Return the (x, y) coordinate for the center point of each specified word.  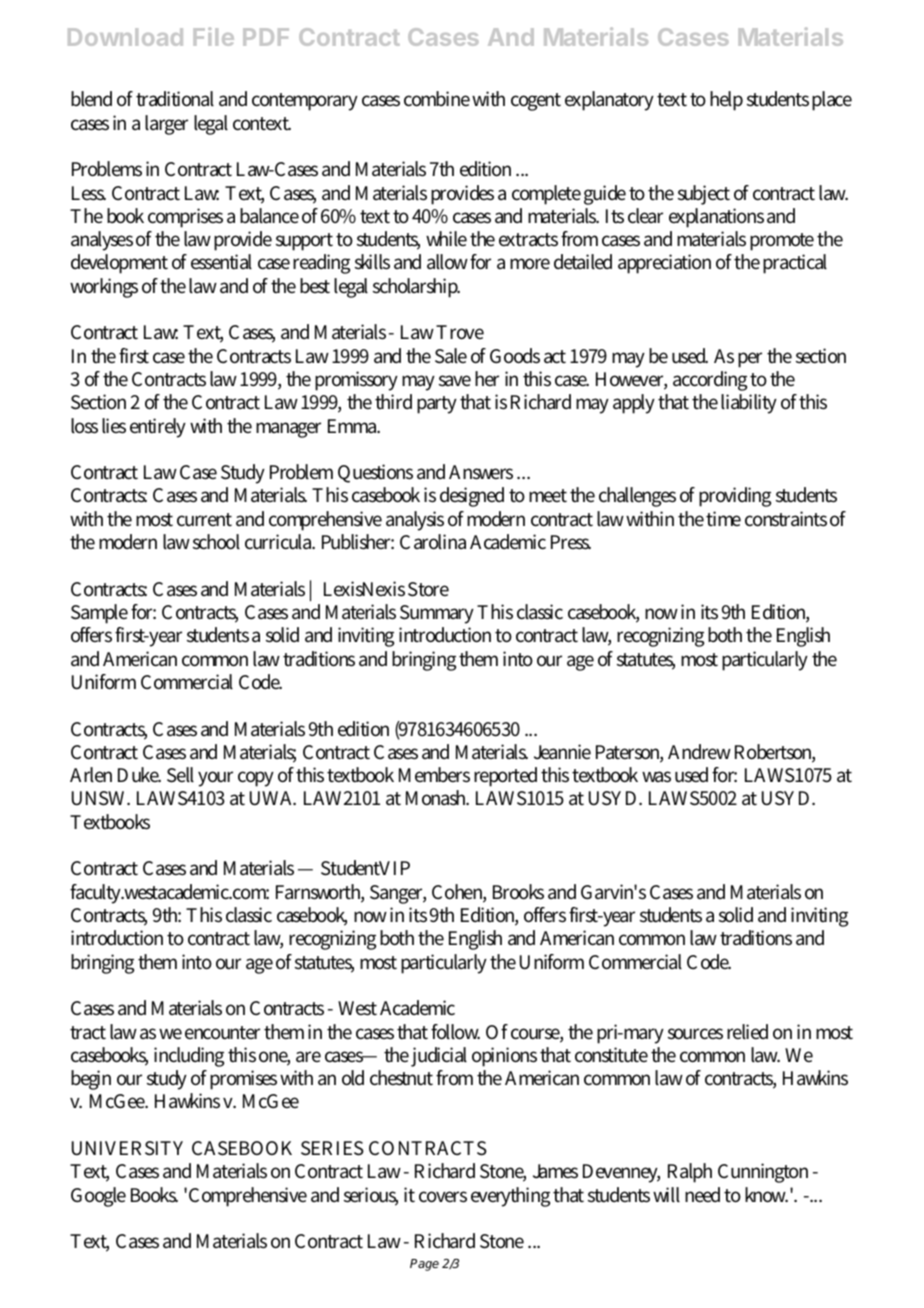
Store (428, 589)
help (726, 101)
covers (443, 1197)
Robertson (775, 753)
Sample (99, 614)
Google (98, 1197)
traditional (175, 99)
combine (437, 99)
